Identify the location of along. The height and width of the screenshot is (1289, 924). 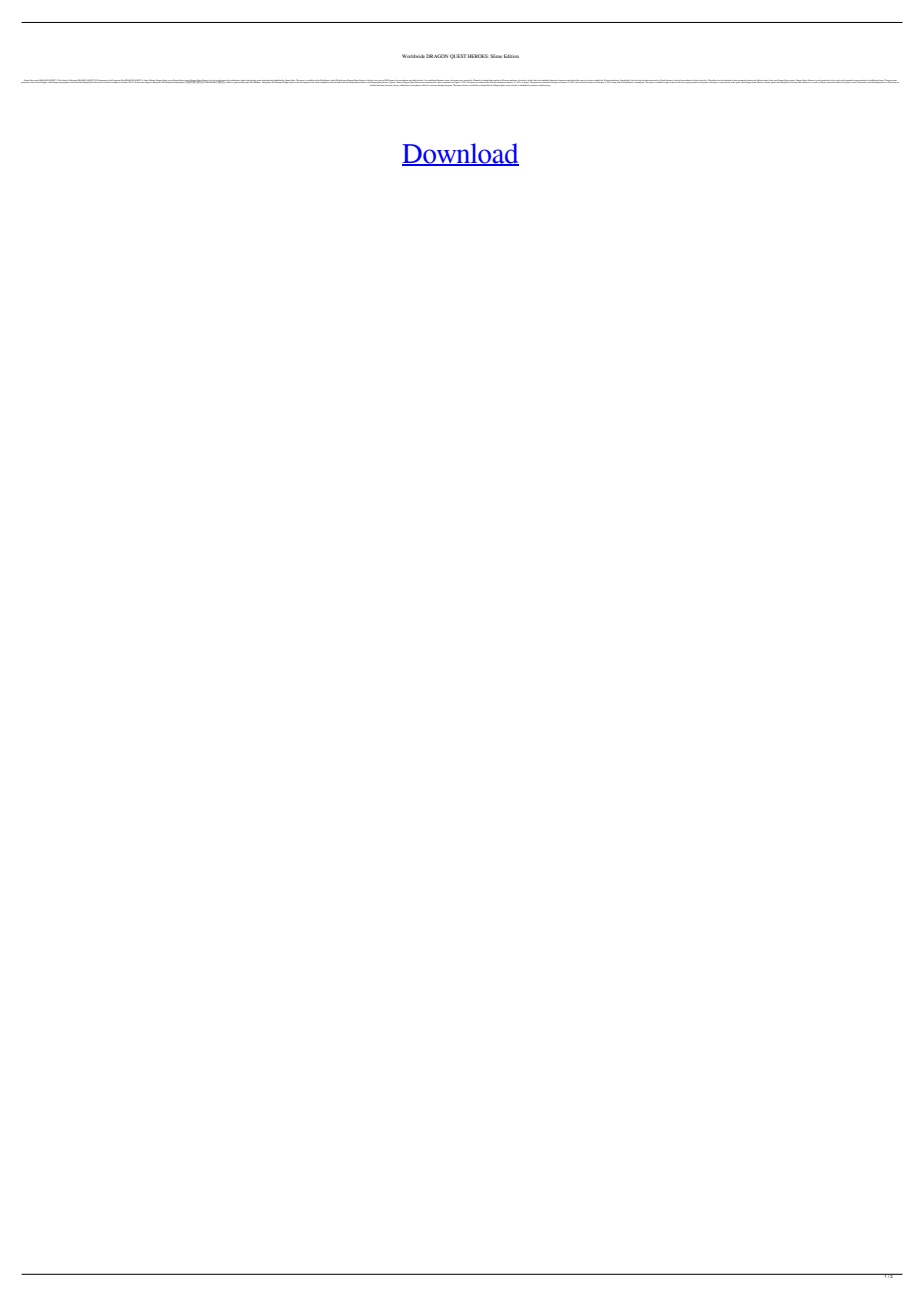
(614, 81).
